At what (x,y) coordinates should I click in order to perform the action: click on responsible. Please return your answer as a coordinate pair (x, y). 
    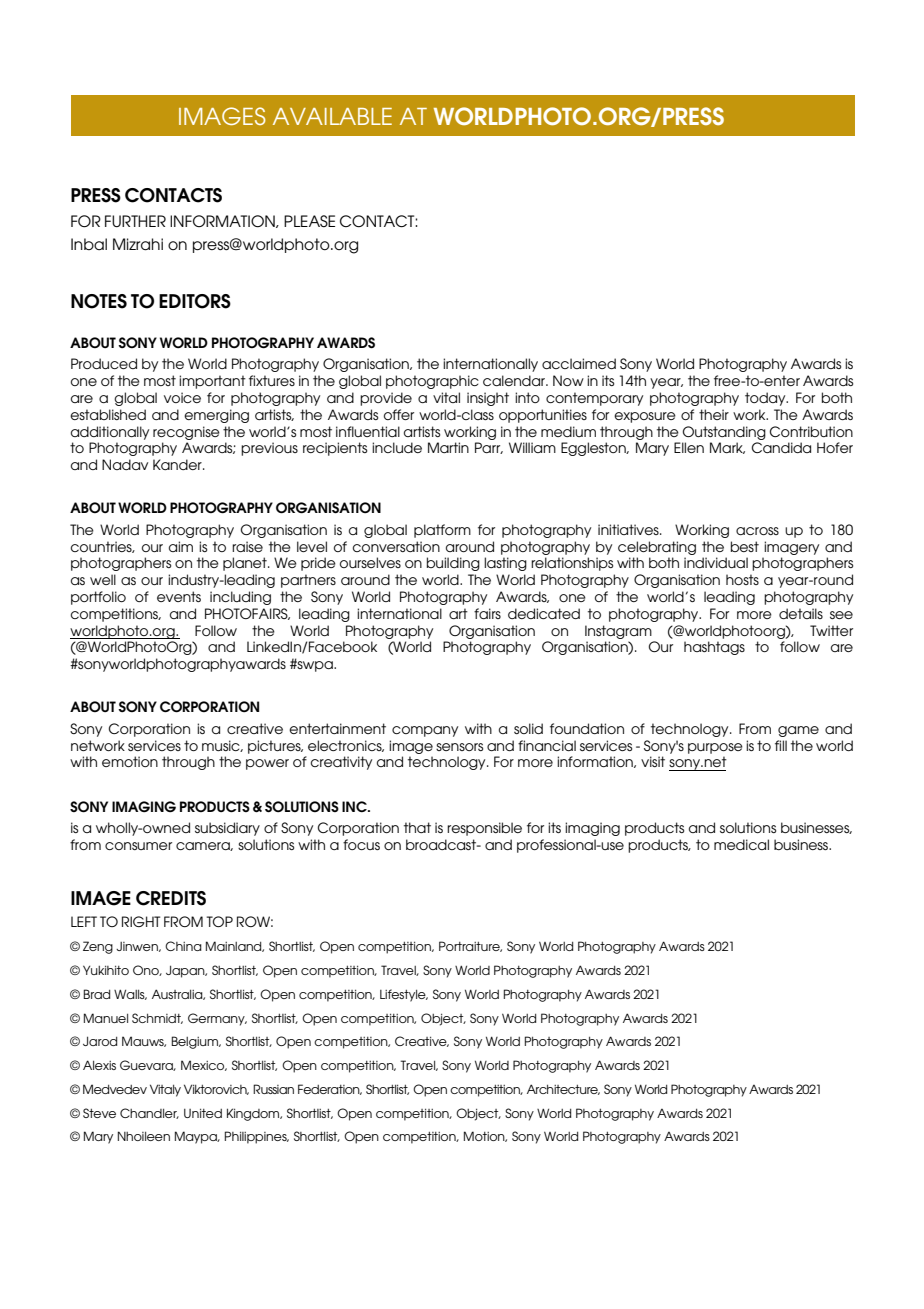
    Looking at the image, I should click on (484, 829).
